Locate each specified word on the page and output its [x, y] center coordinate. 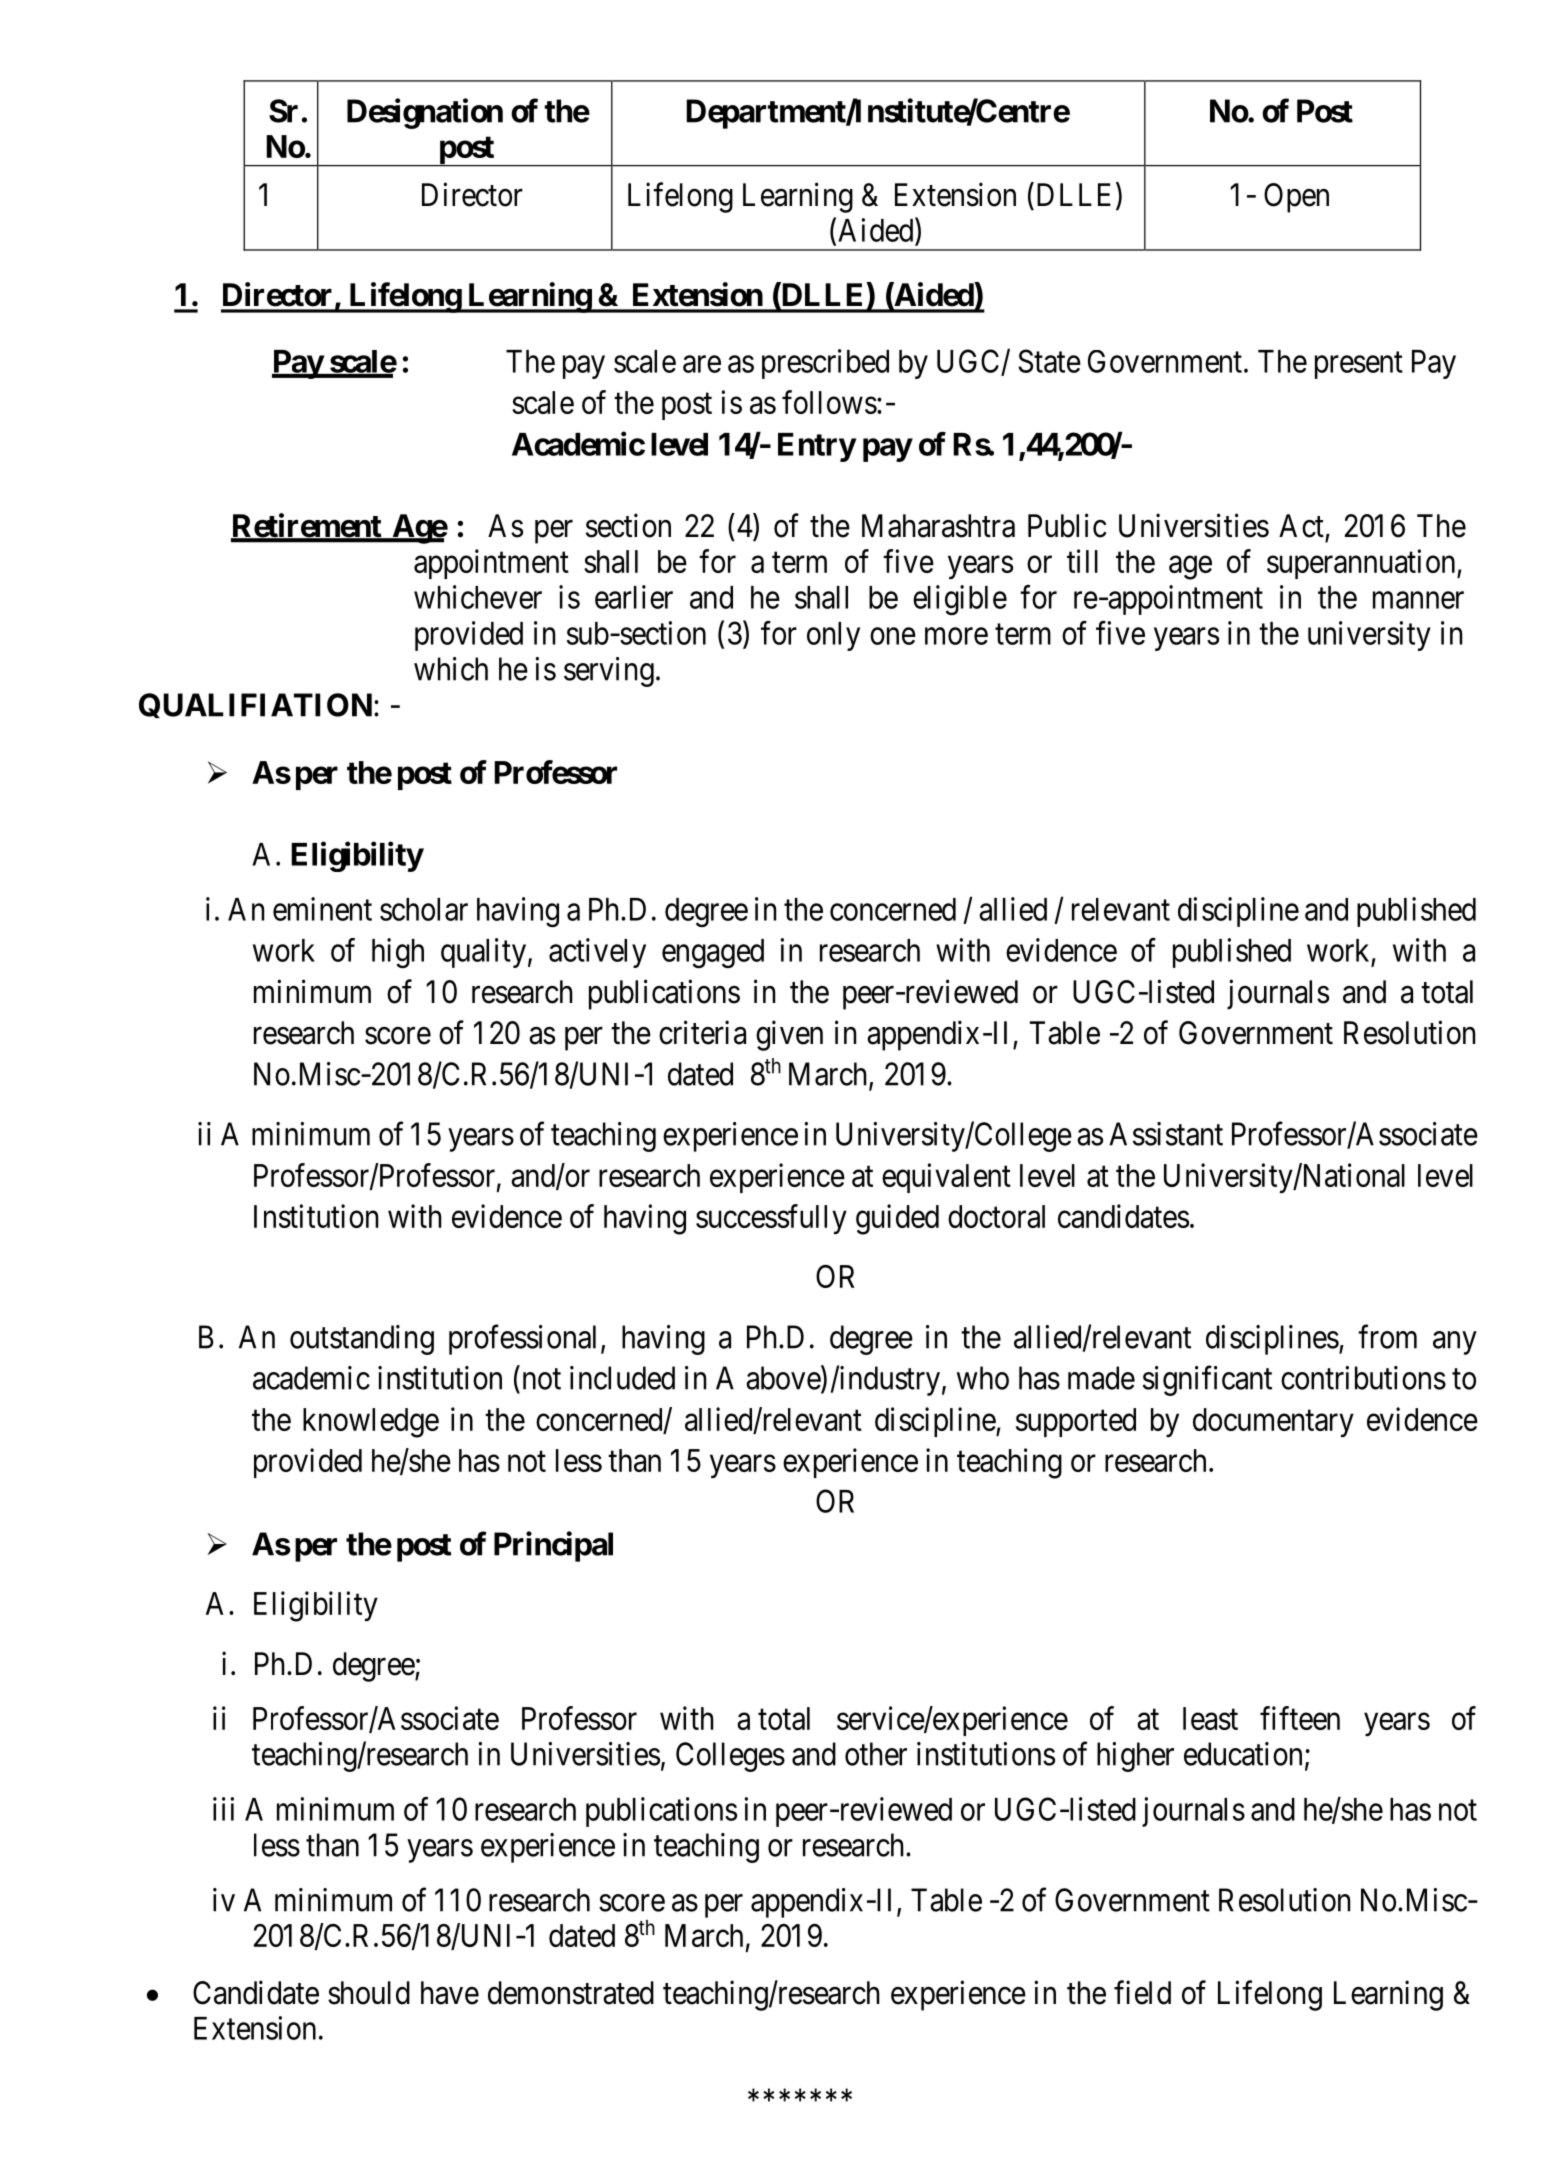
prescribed [825, 364]
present [1359, 365]
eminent [322, 909]
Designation [425, 113]
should [369, 1993]
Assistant [1166, 1134]
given [789, 1035]
